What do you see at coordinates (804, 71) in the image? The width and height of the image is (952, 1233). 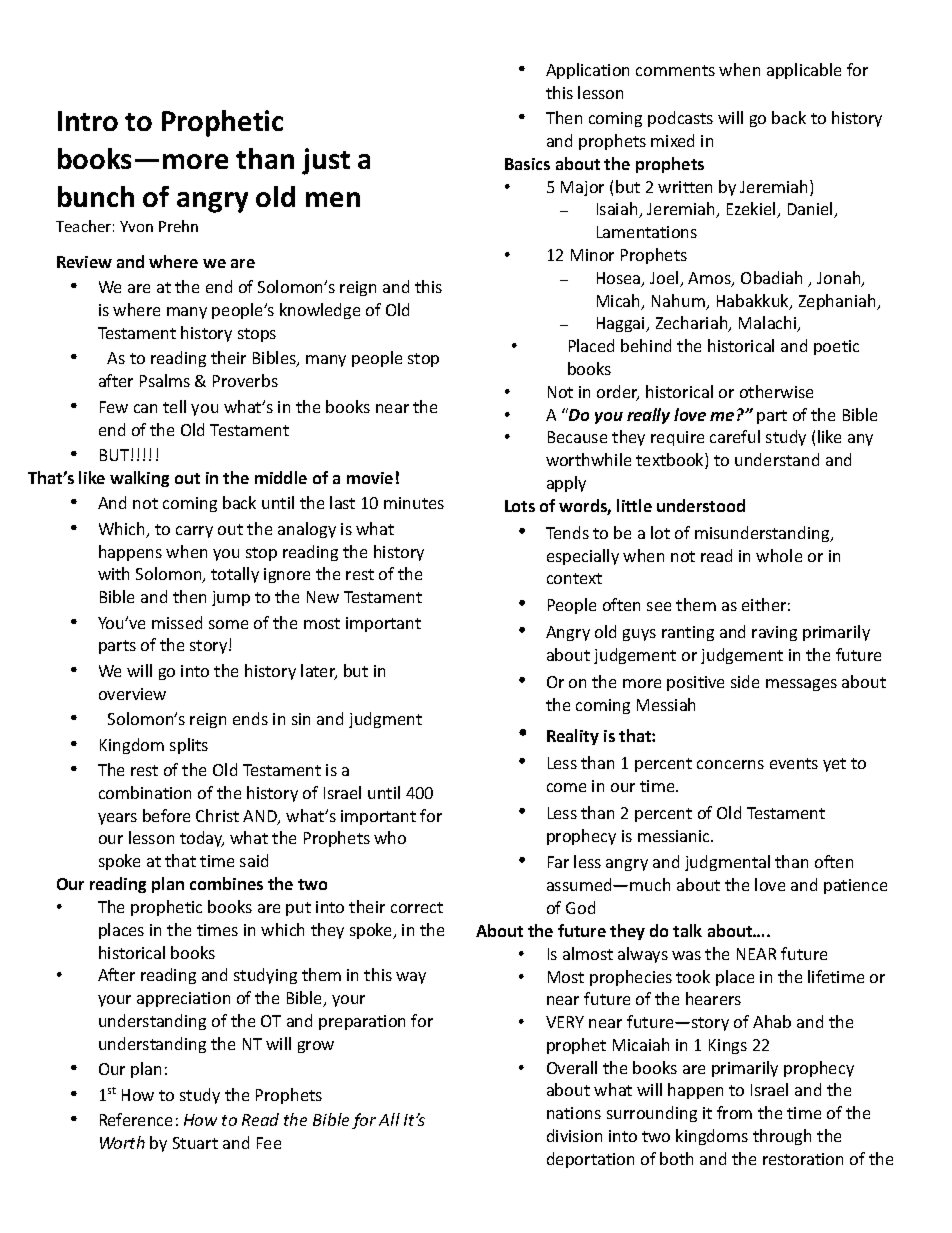 I see `applicable` at bounding box center [804, 71].
